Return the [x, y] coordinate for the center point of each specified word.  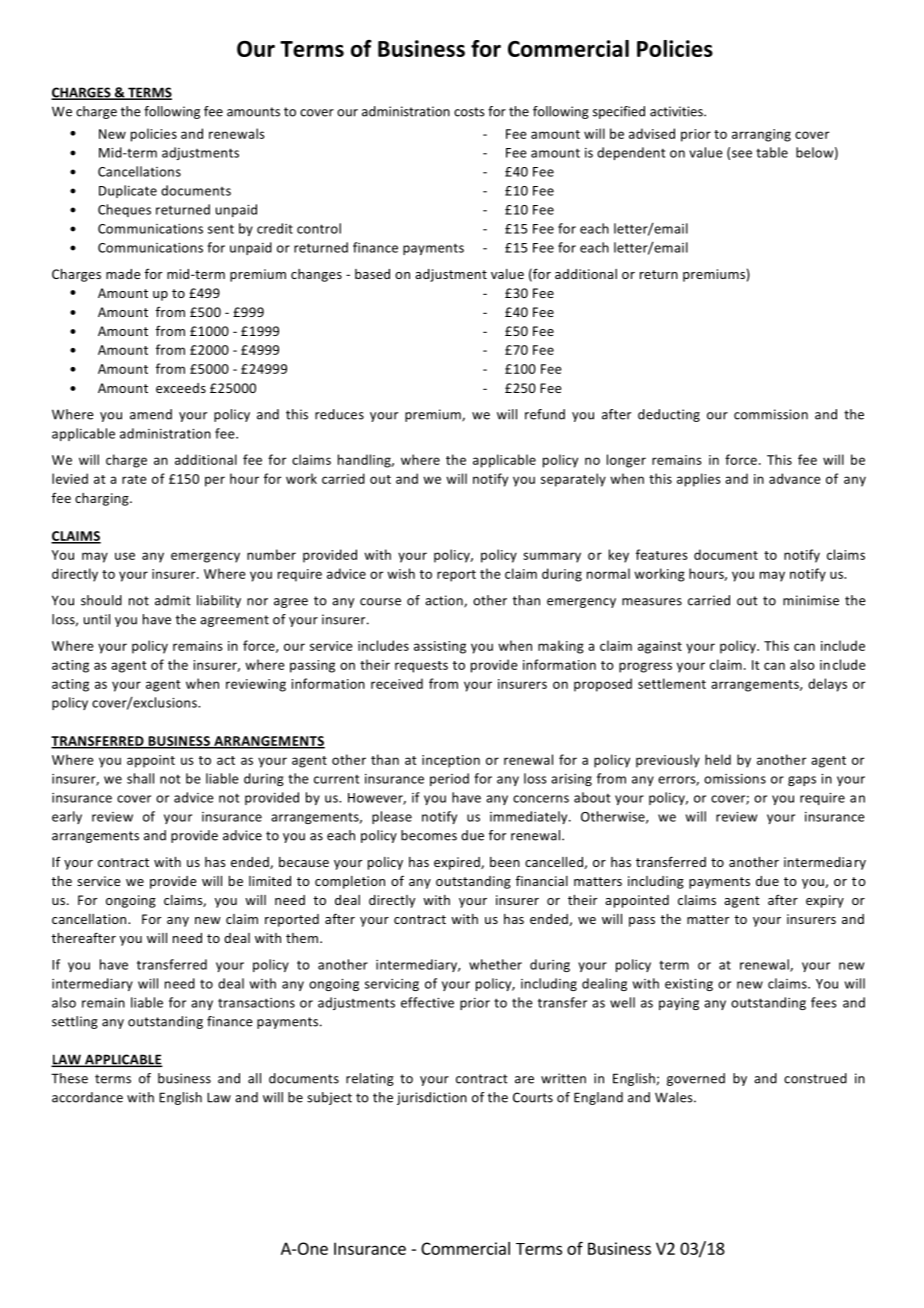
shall [140, 778]
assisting [440, 647]
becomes [429, 835]
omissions [735, 779]
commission [771, 414]
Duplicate [128, 191]
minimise [811, 600]
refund [545, 414]
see [742, 154]
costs [469, 112]
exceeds [181, 388]
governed [696, 1079]
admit [173, 600]
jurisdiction [432, 1098]
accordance [87, 1097]
